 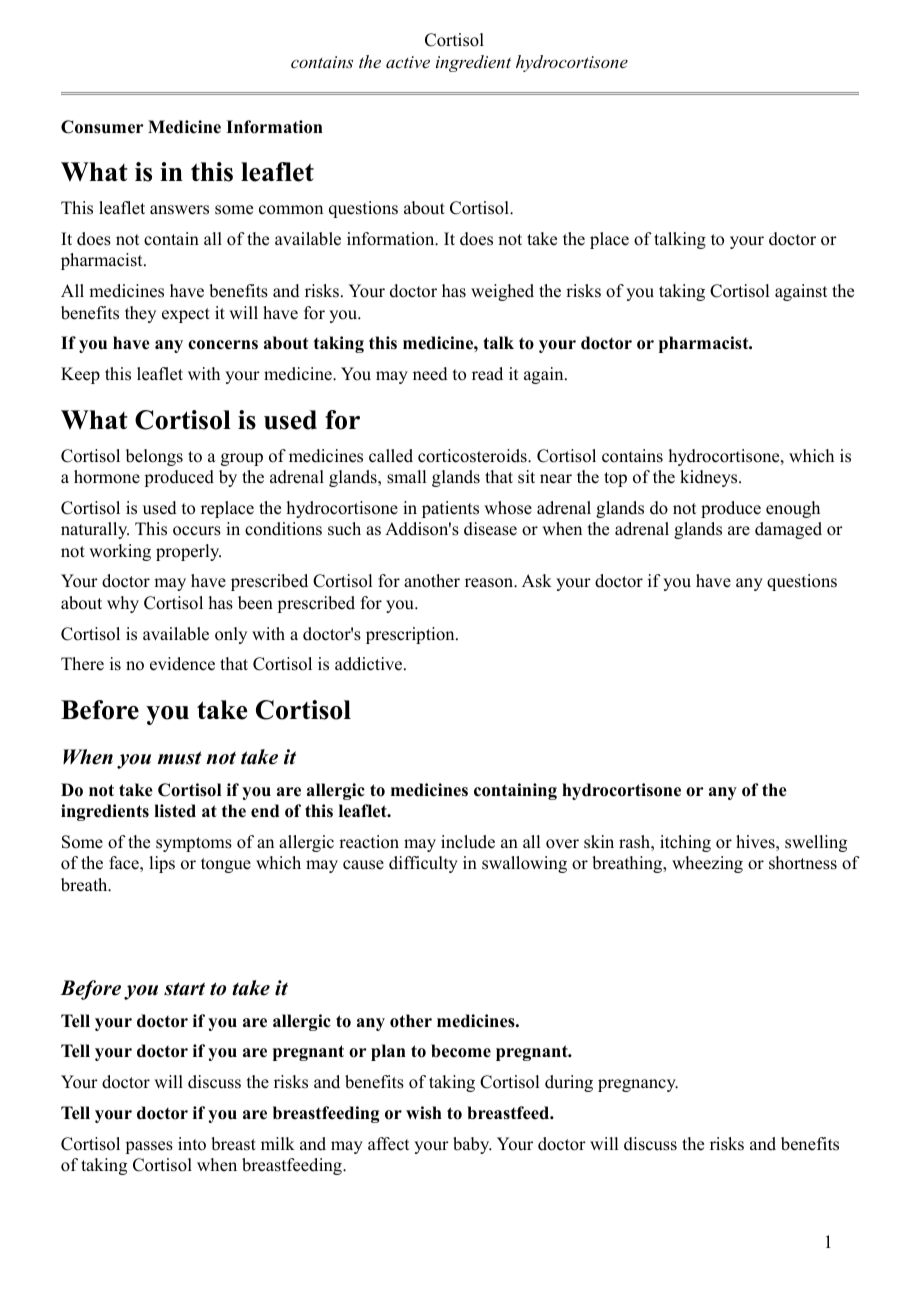 I want to click on Consumer, so click(x=102, y=127).
